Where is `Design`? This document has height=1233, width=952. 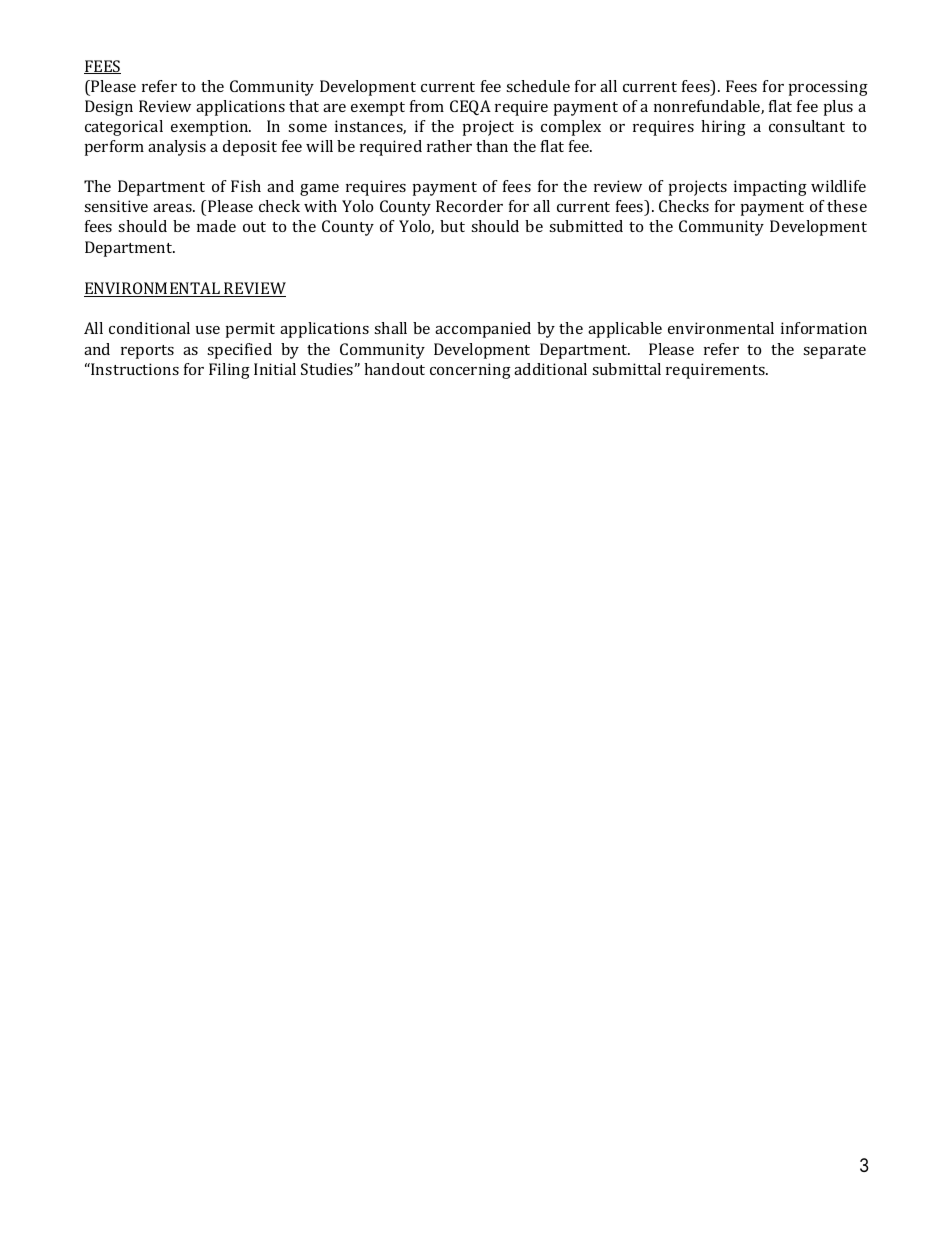 Design is located at coordinates (109, 108).
